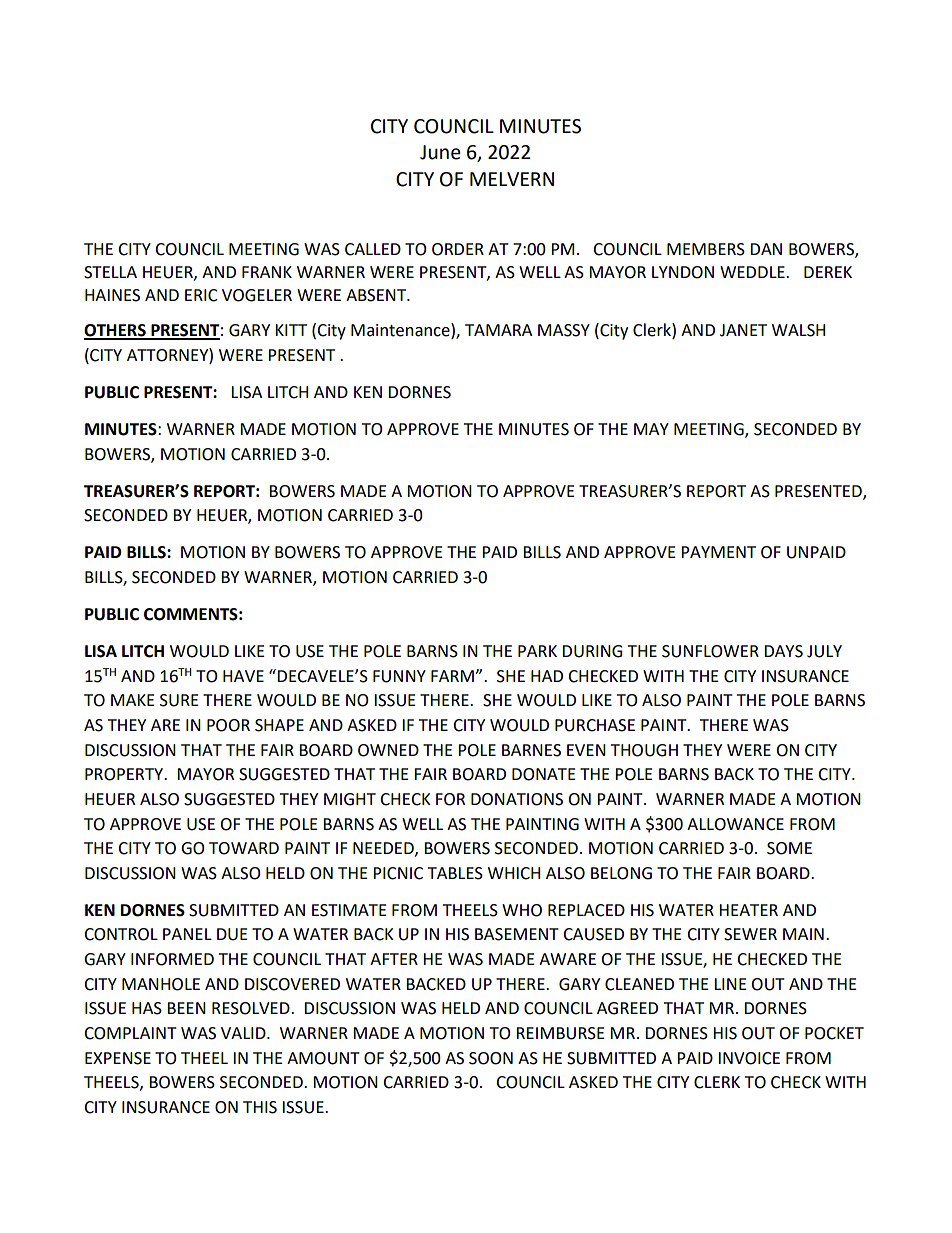 The image size is (952, 1233). What do you see at coordinates (260, 1107) in the screenshot?
I see `THIS` at bounding box center [260, 1107].
